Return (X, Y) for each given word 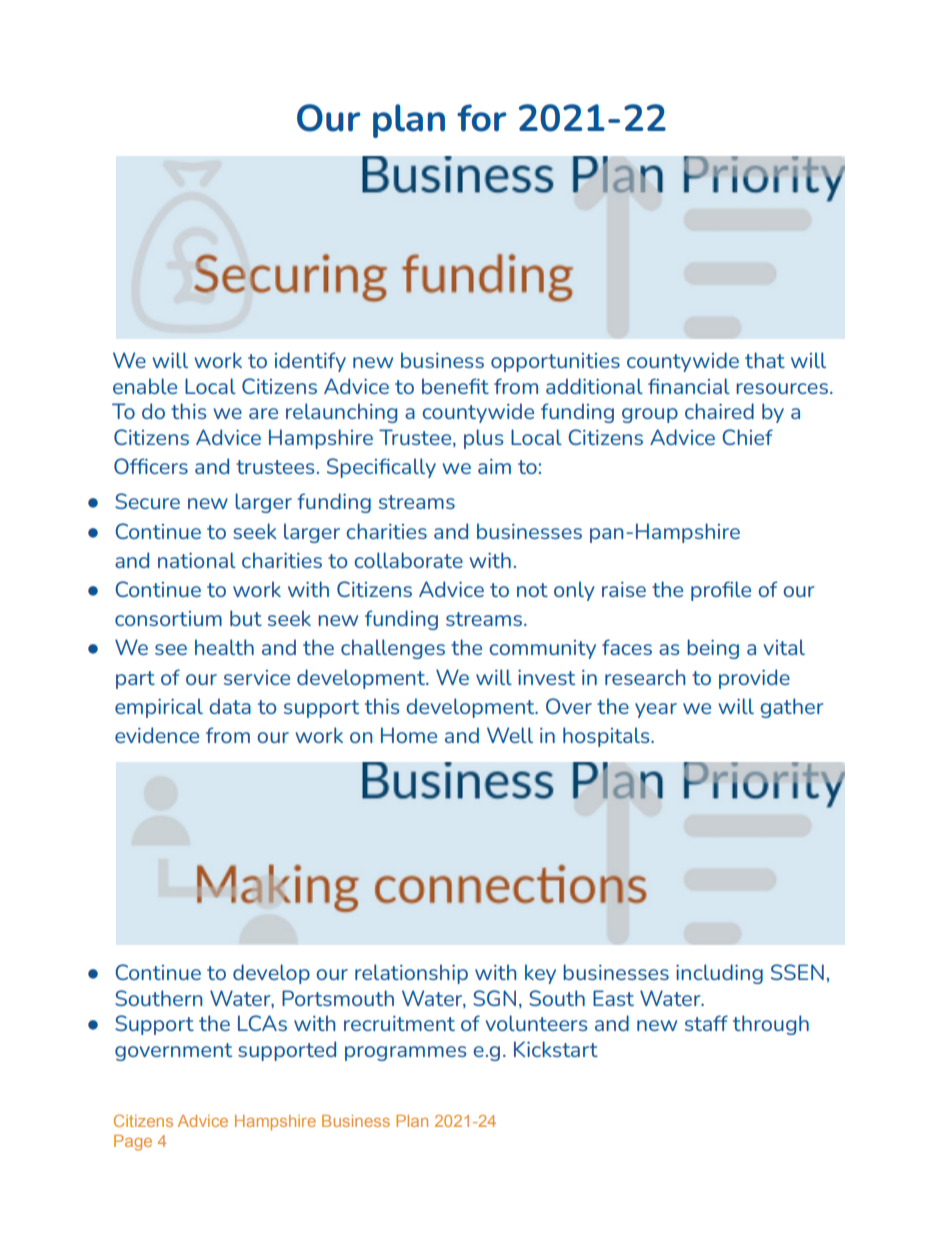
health (224, 647)
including (719, 974)
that (765, 360)
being (713, 649)
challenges (393, 649)
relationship (411, 974)
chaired (719, 411)
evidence (157, 735)
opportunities (555, 362)
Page (133, 1143)
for (482, 118)
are (263, 413)
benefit (455, 386)
